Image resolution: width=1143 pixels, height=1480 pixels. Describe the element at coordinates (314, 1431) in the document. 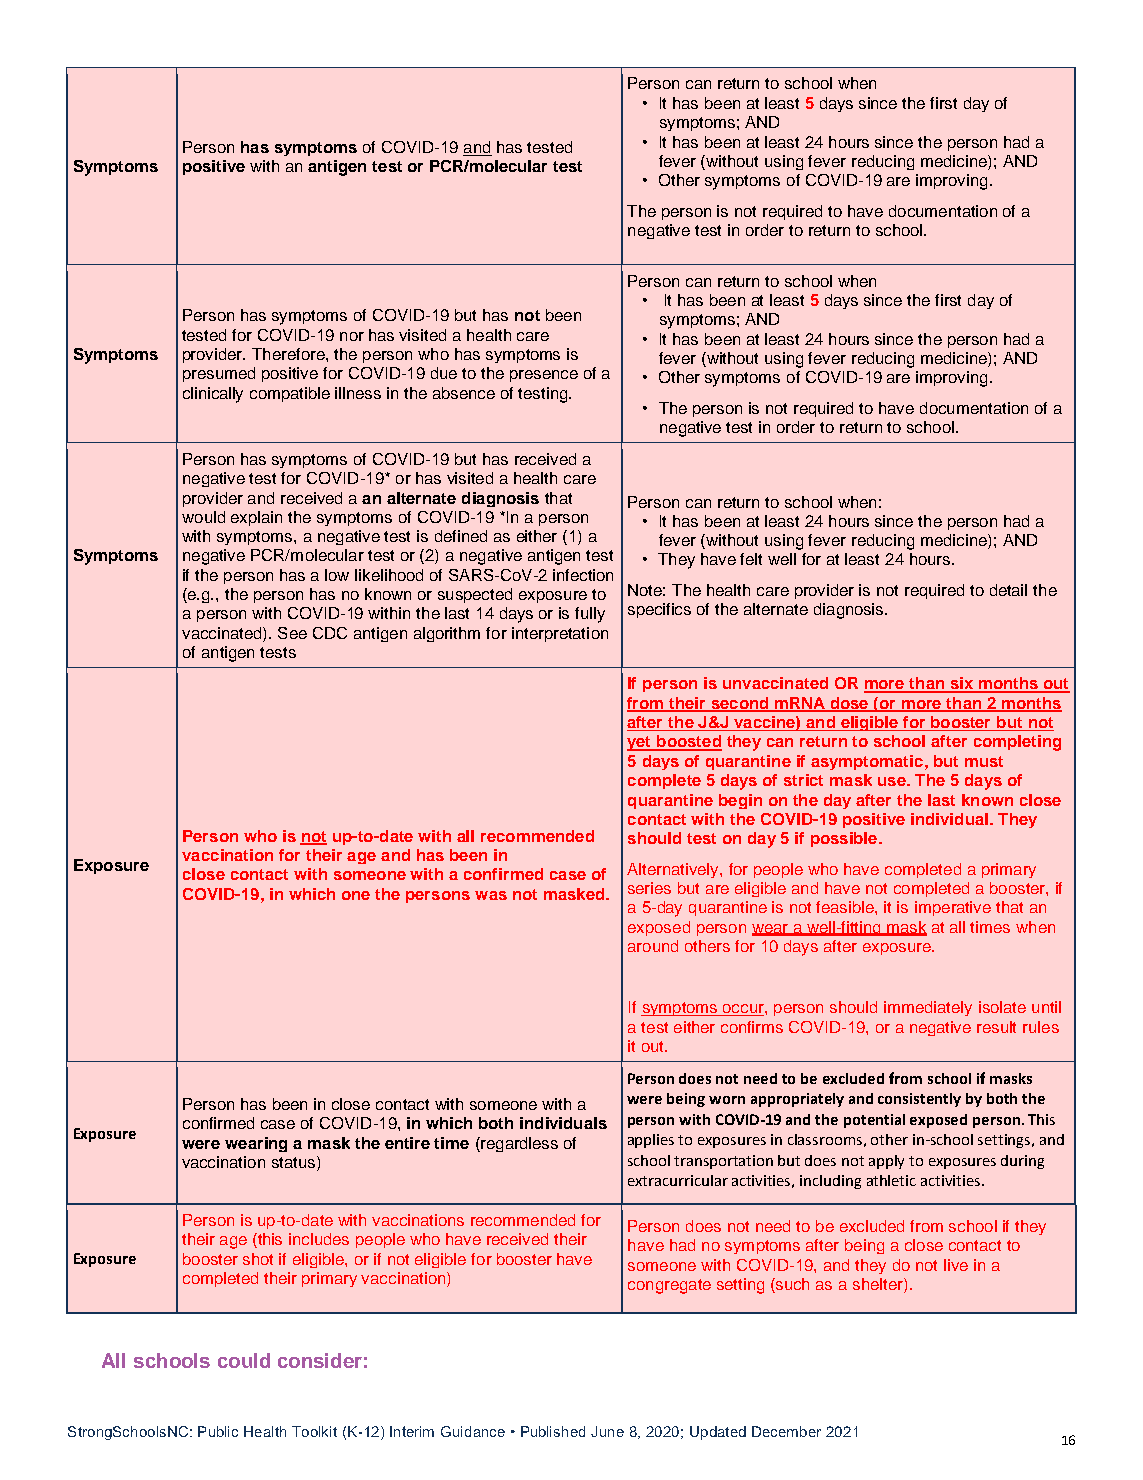

I see `Toolkit` at that location.
